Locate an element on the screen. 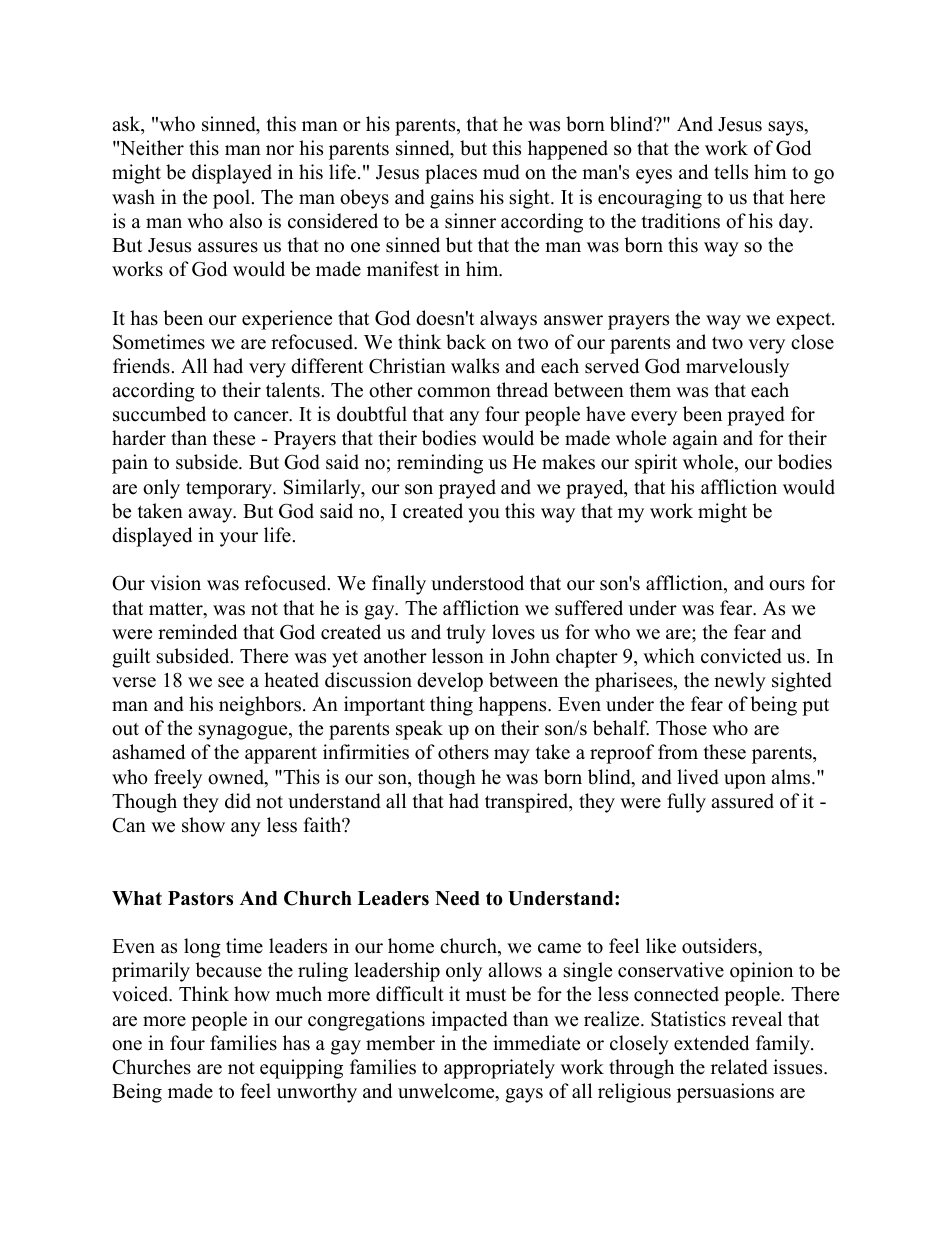 Image resolution: width=952 pixels, height=1233 pixels. pool is located at coordinates (231, 199).
